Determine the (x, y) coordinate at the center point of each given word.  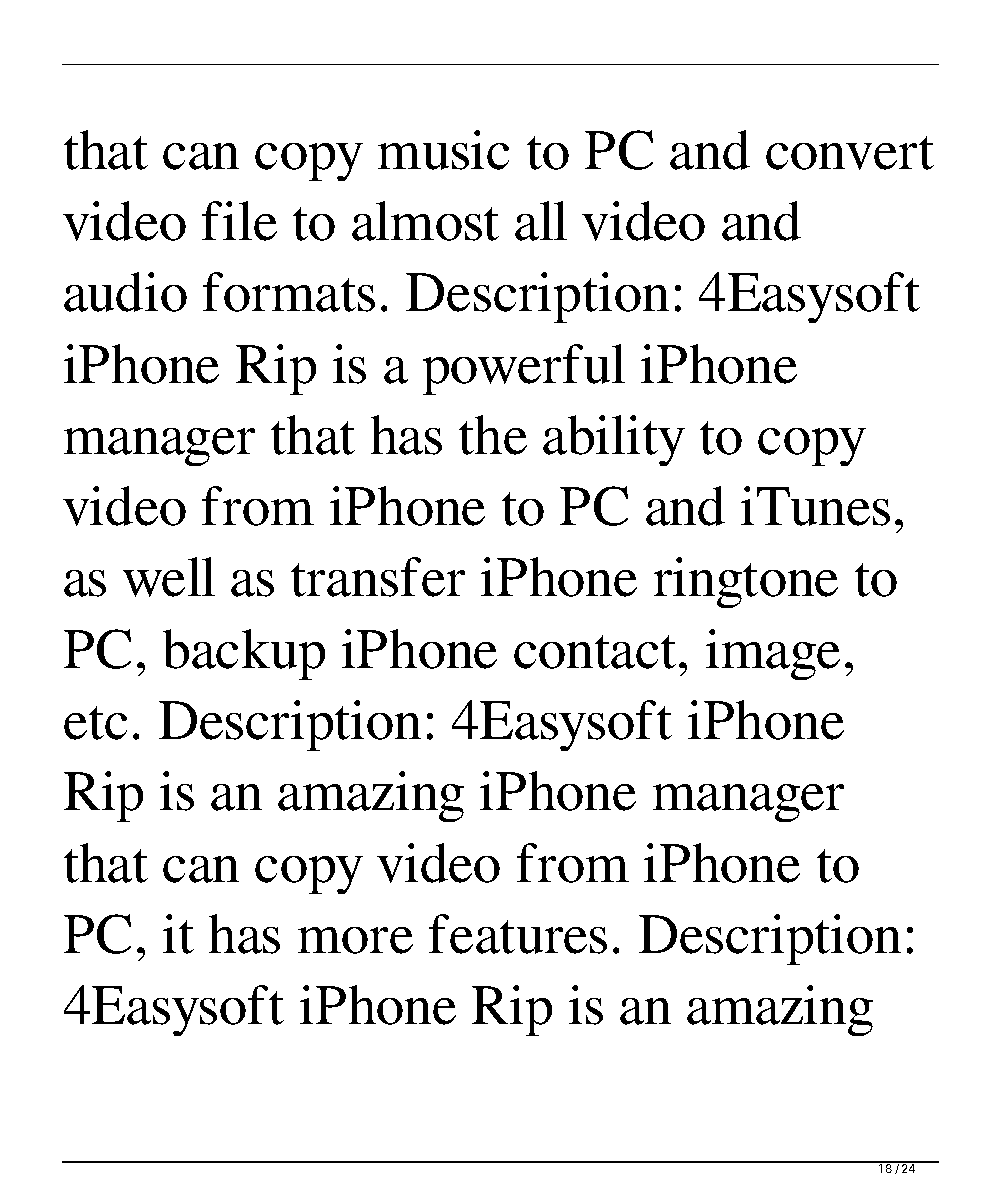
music (443, 150)
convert (850, 153)
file (239, 221)
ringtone (746, 582)
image (773, 654)
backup (244, 654)
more (355, 940)
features (518, 934)
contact (595, 652)
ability (614, 440)
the (493, 435)
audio (125, 292)
